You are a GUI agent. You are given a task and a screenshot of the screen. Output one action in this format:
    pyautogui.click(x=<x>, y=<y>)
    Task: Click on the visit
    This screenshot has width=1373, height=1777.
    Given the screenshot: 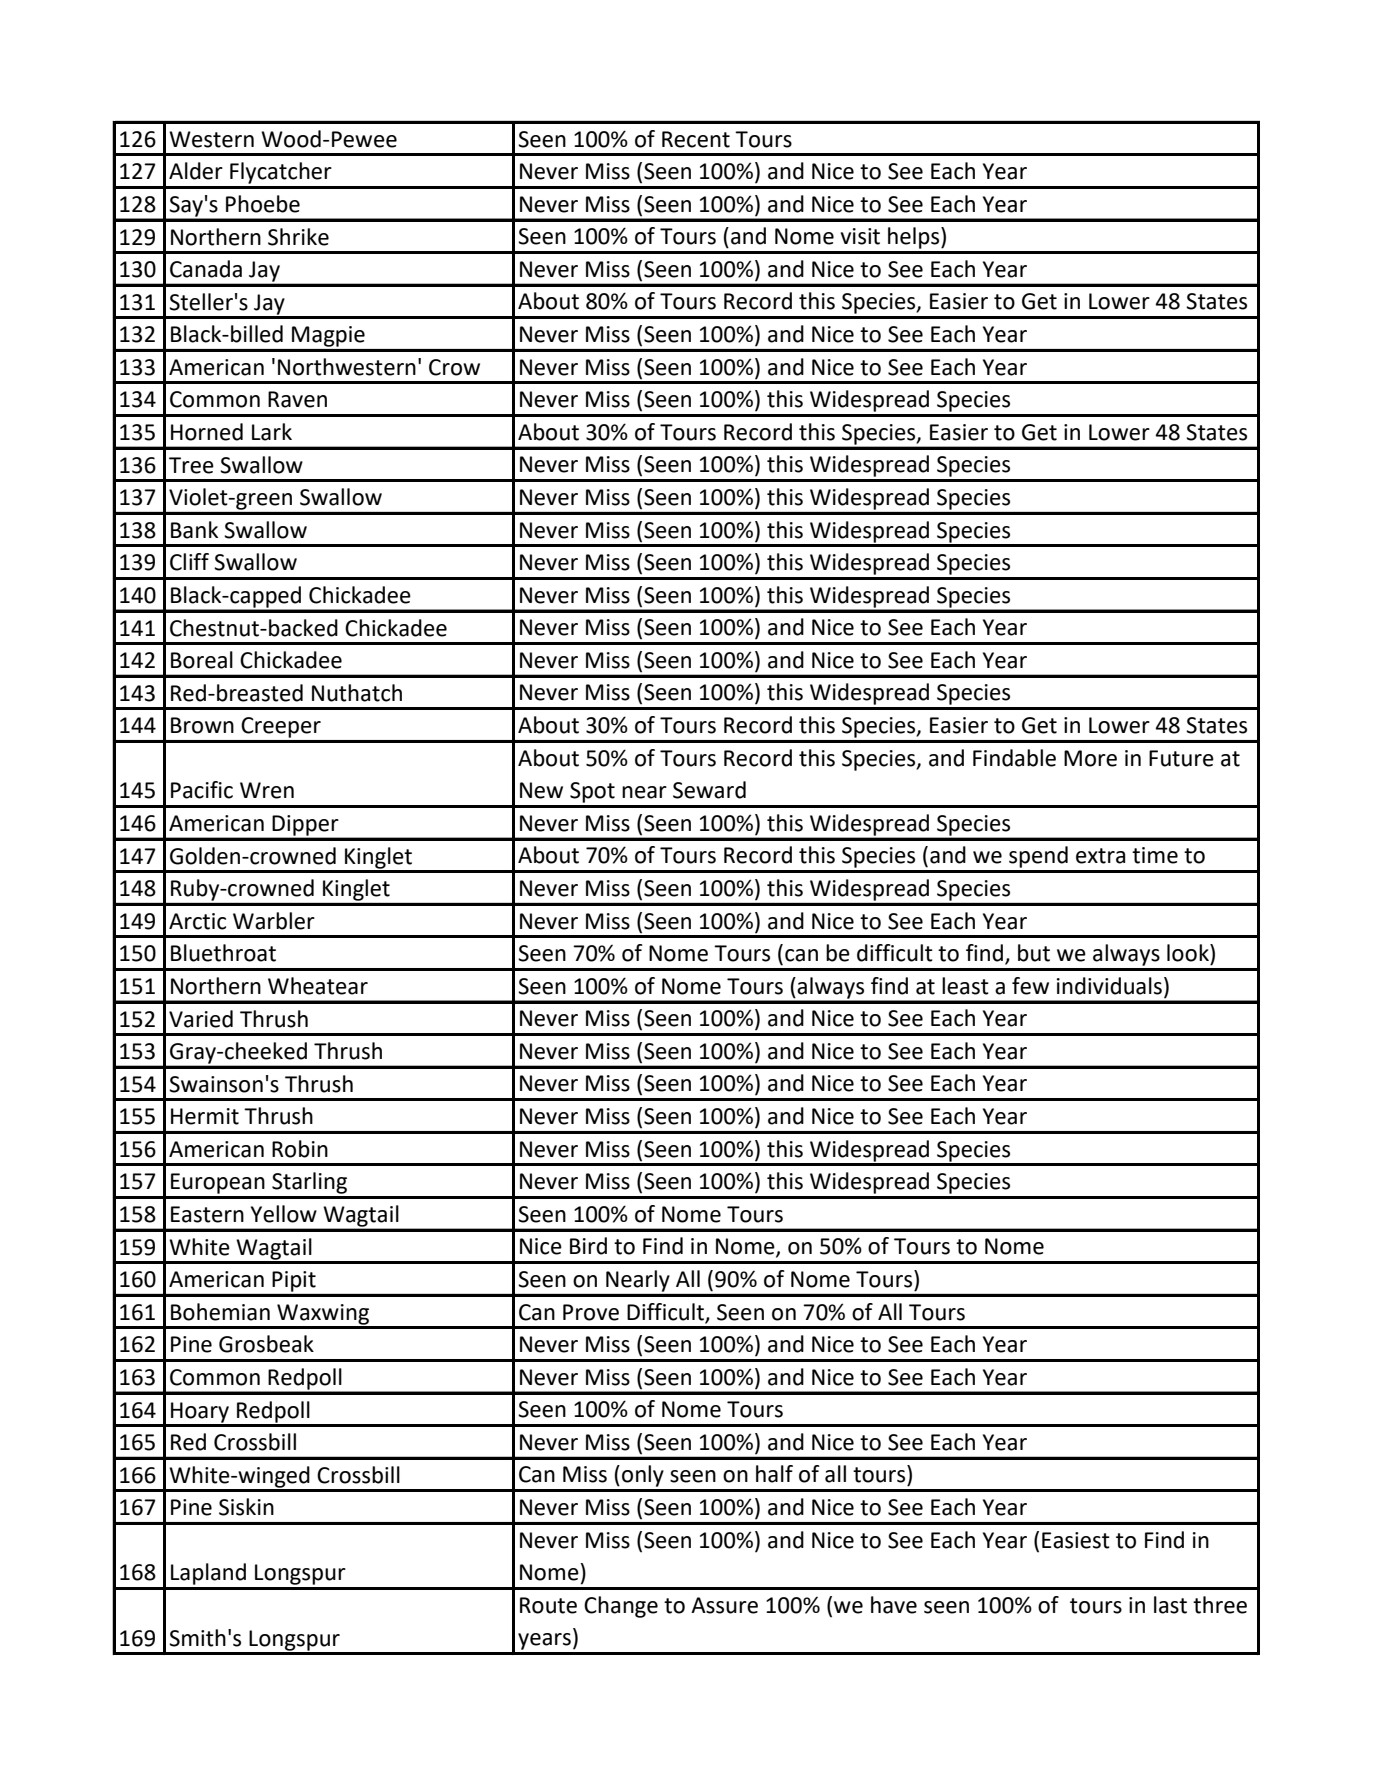 What is the action you would take?
    pyautogui.click(x=860, y=236)
